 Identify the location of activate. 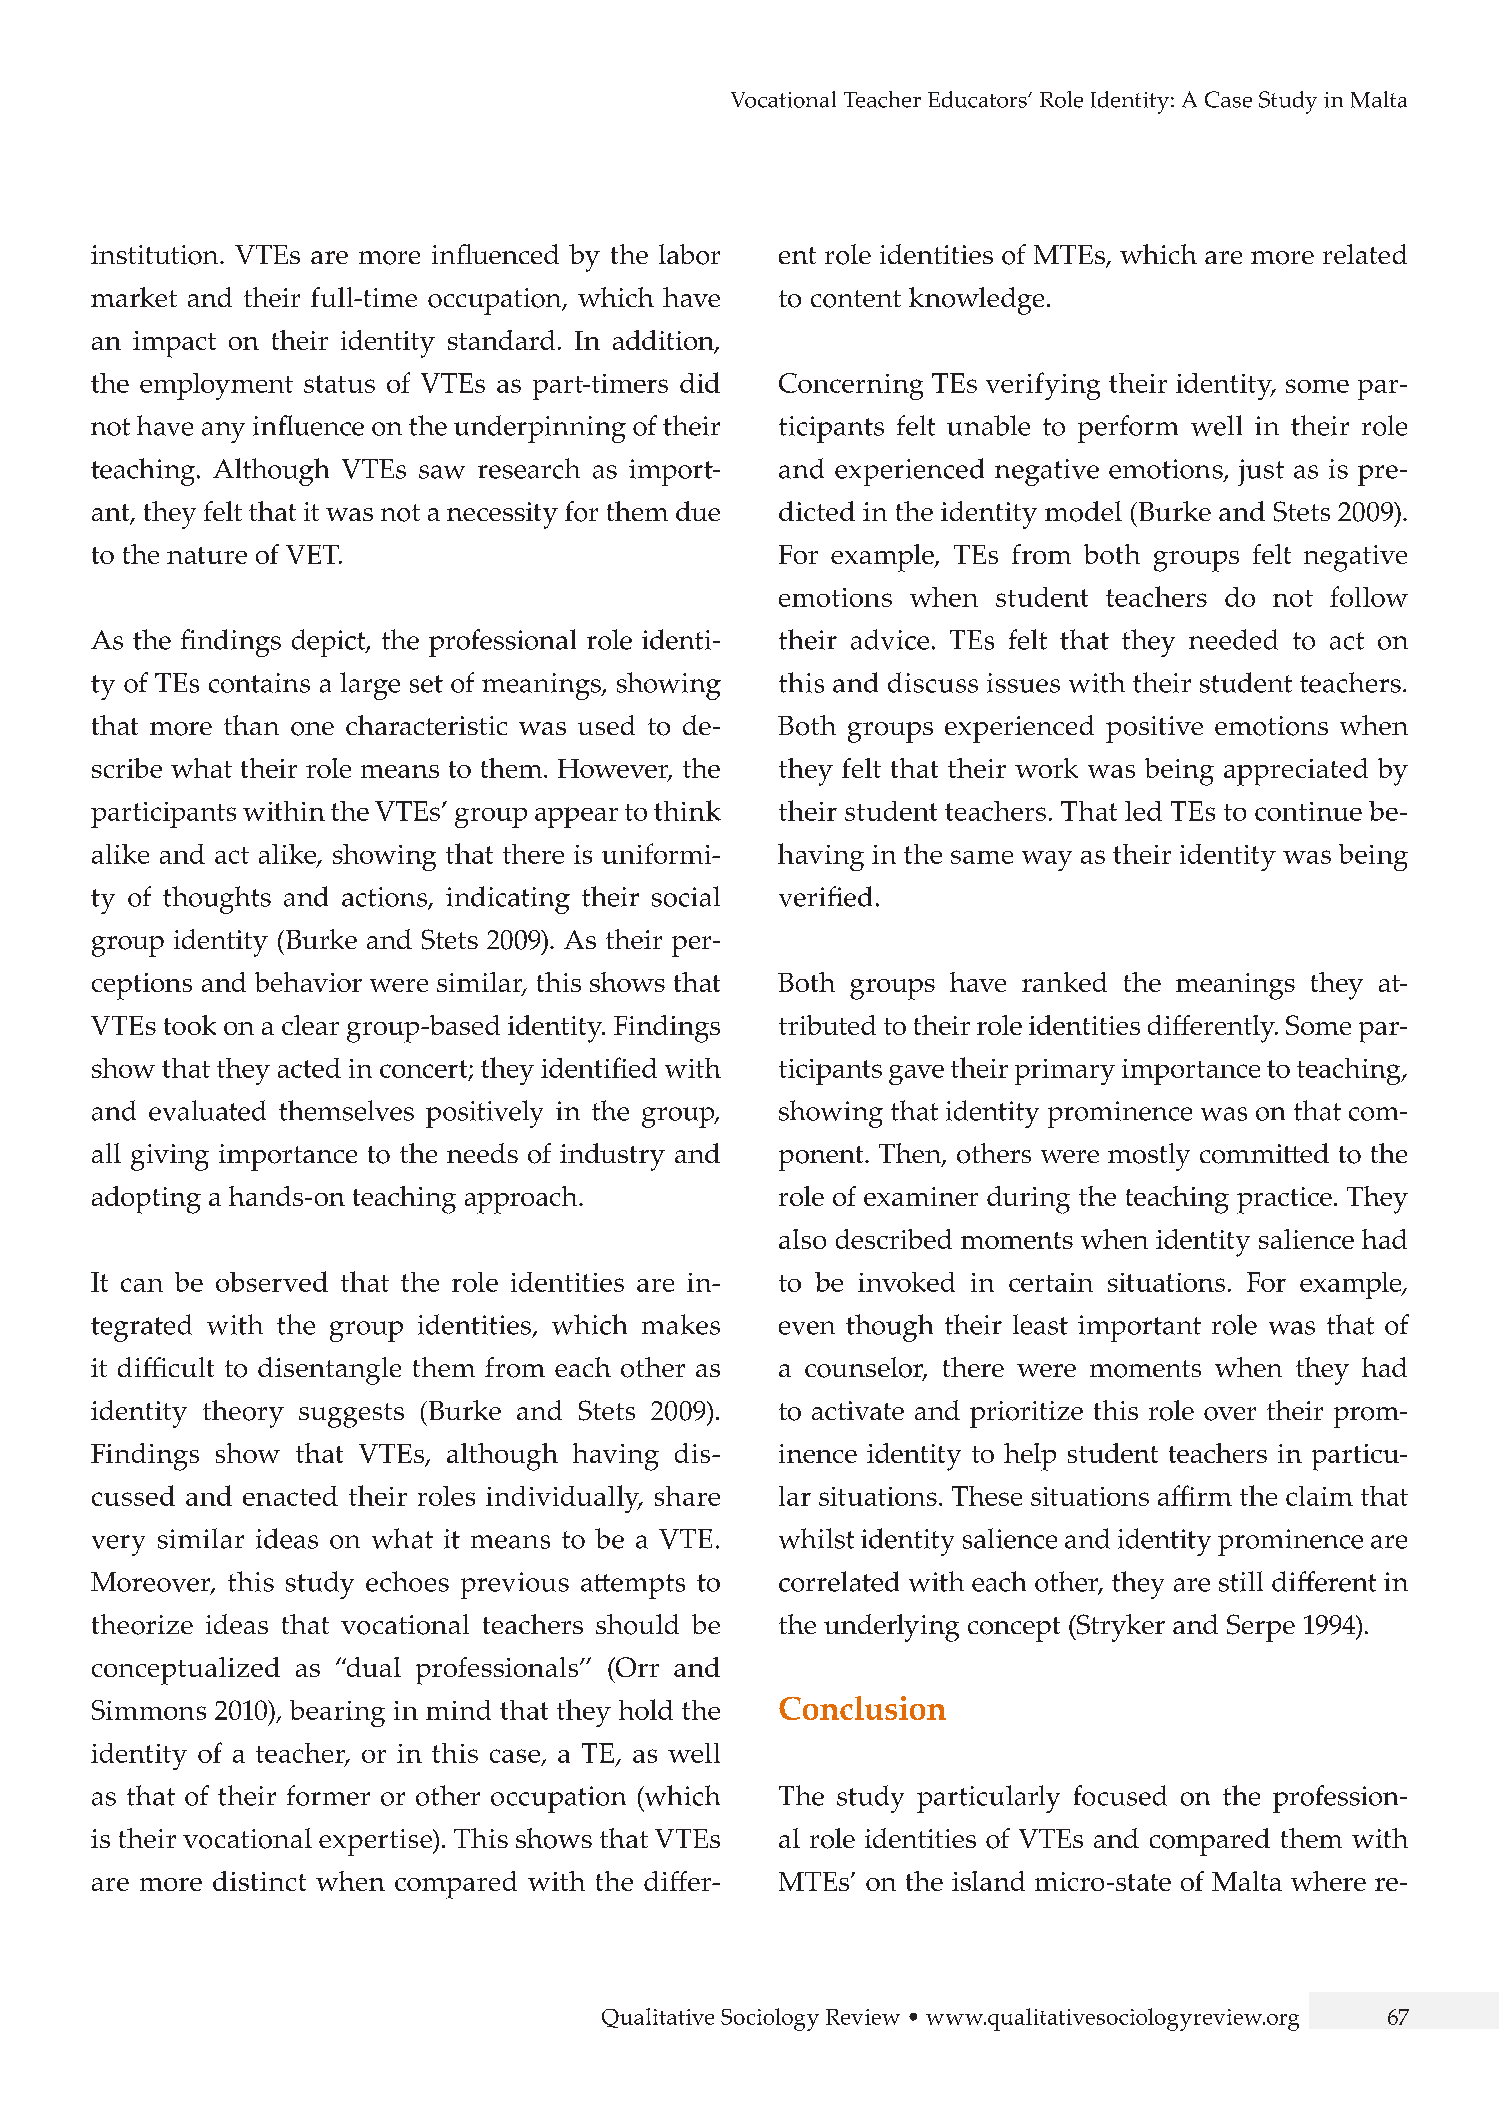
(858, 1410).
